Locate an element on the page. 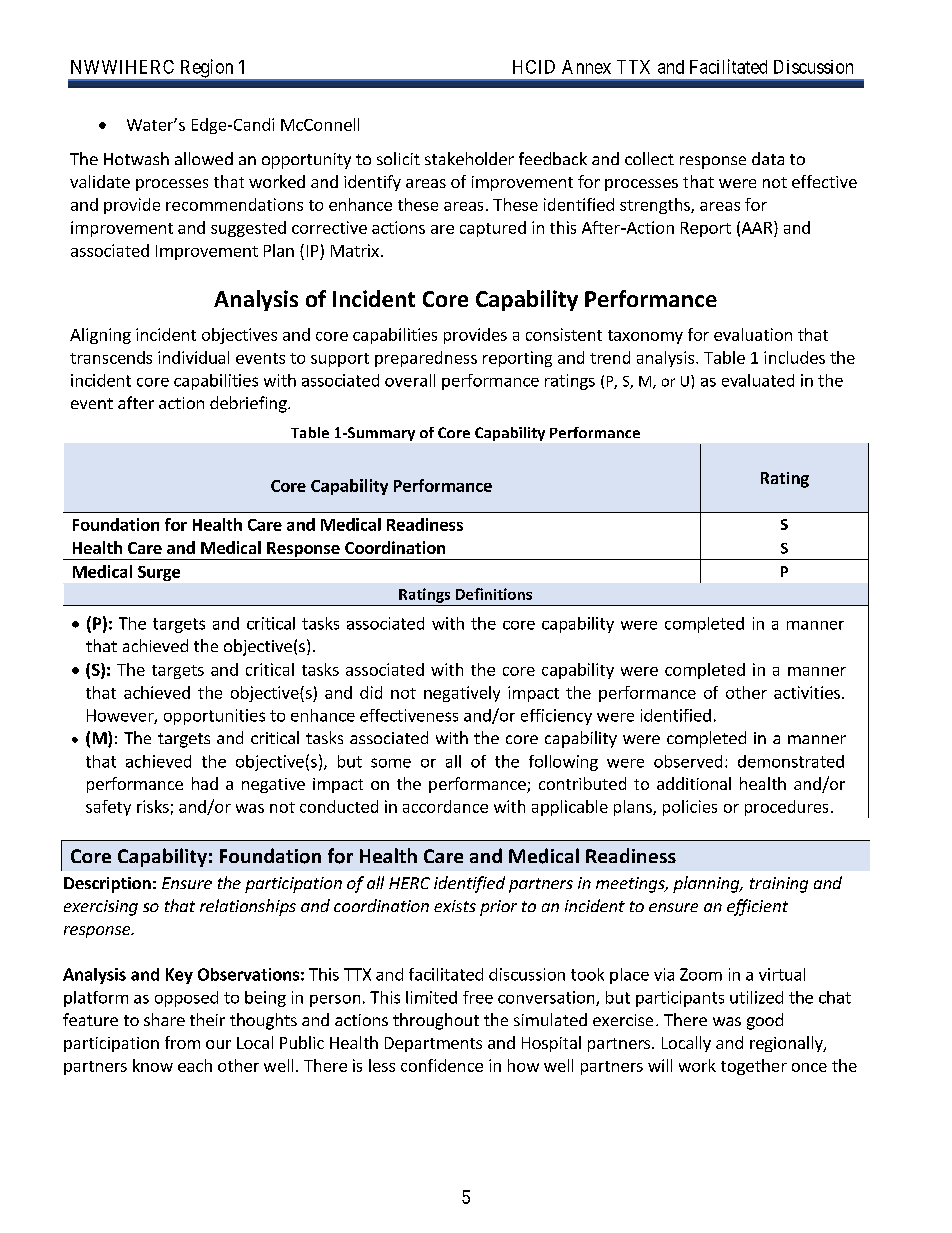 The height and width of the image is (1233, 952). from is located at coordinates (182, 1042).
